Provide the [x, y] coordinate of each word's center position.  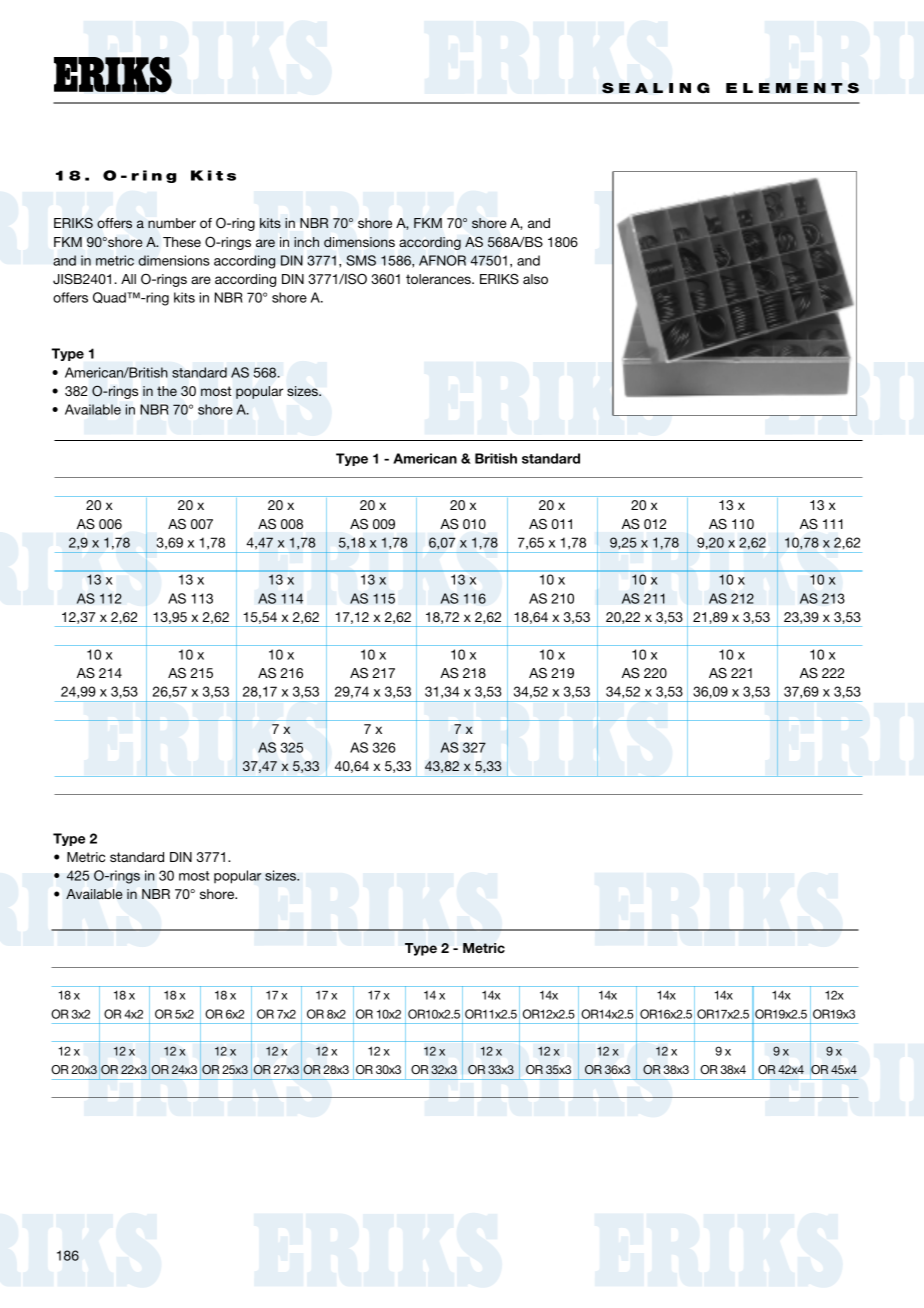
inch [306, 242]
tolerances [439, 279]
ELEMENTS [792, 88]
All [128, 279]
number [172, 223]
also [535, 279]
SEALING [656, 88]
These [182, 242]
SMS [361, 260]
